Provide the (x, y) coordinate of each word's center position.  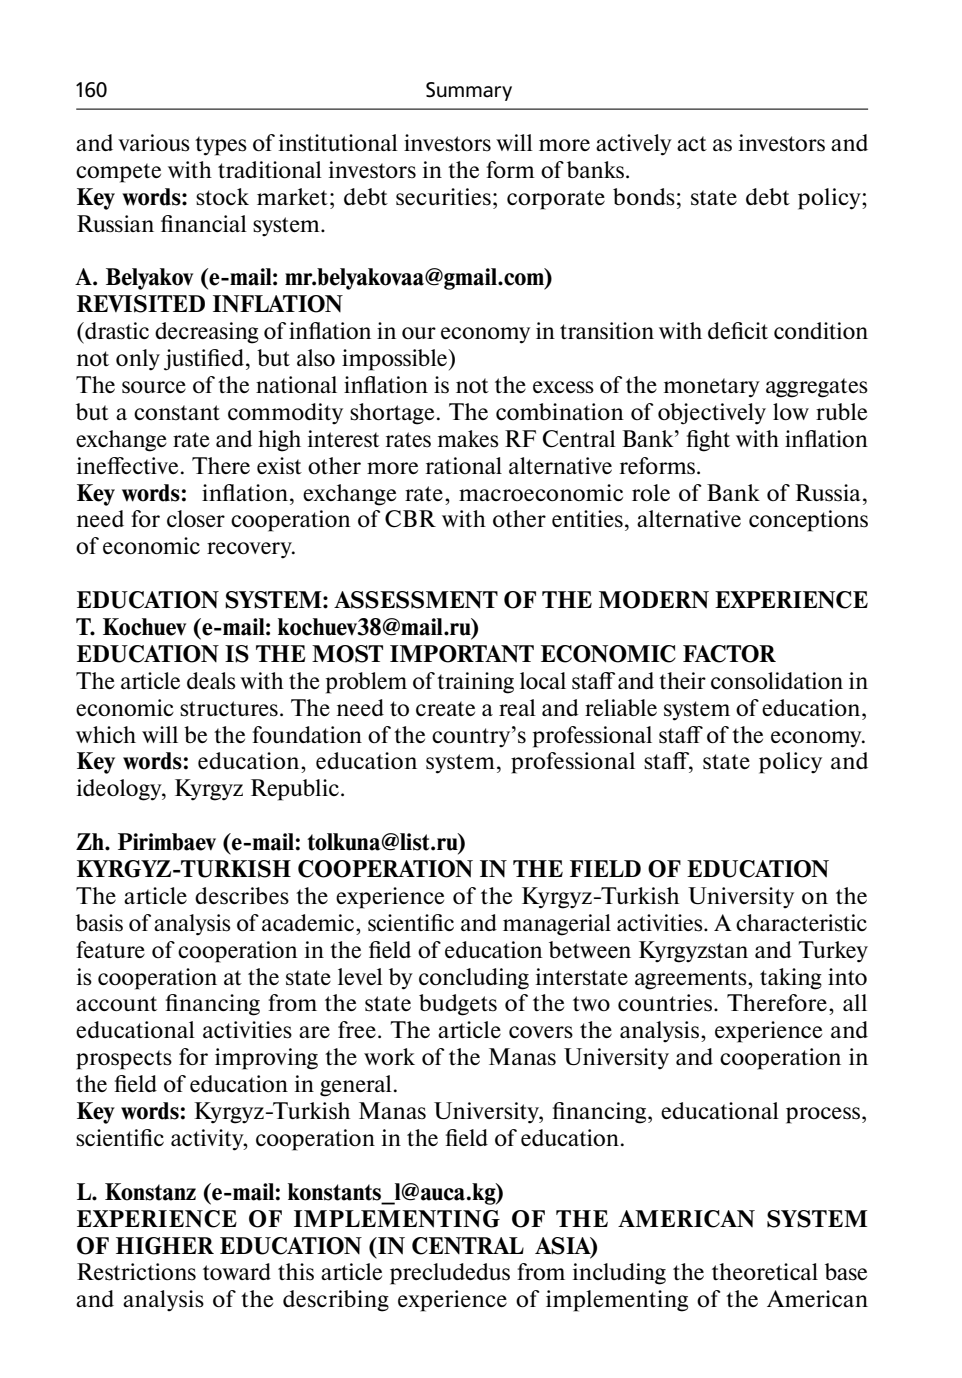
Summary (469, 91)
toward (237, 1271)
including (619, 1274)
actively (634, 145)
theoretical (765, 1271)
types (221, 146)
